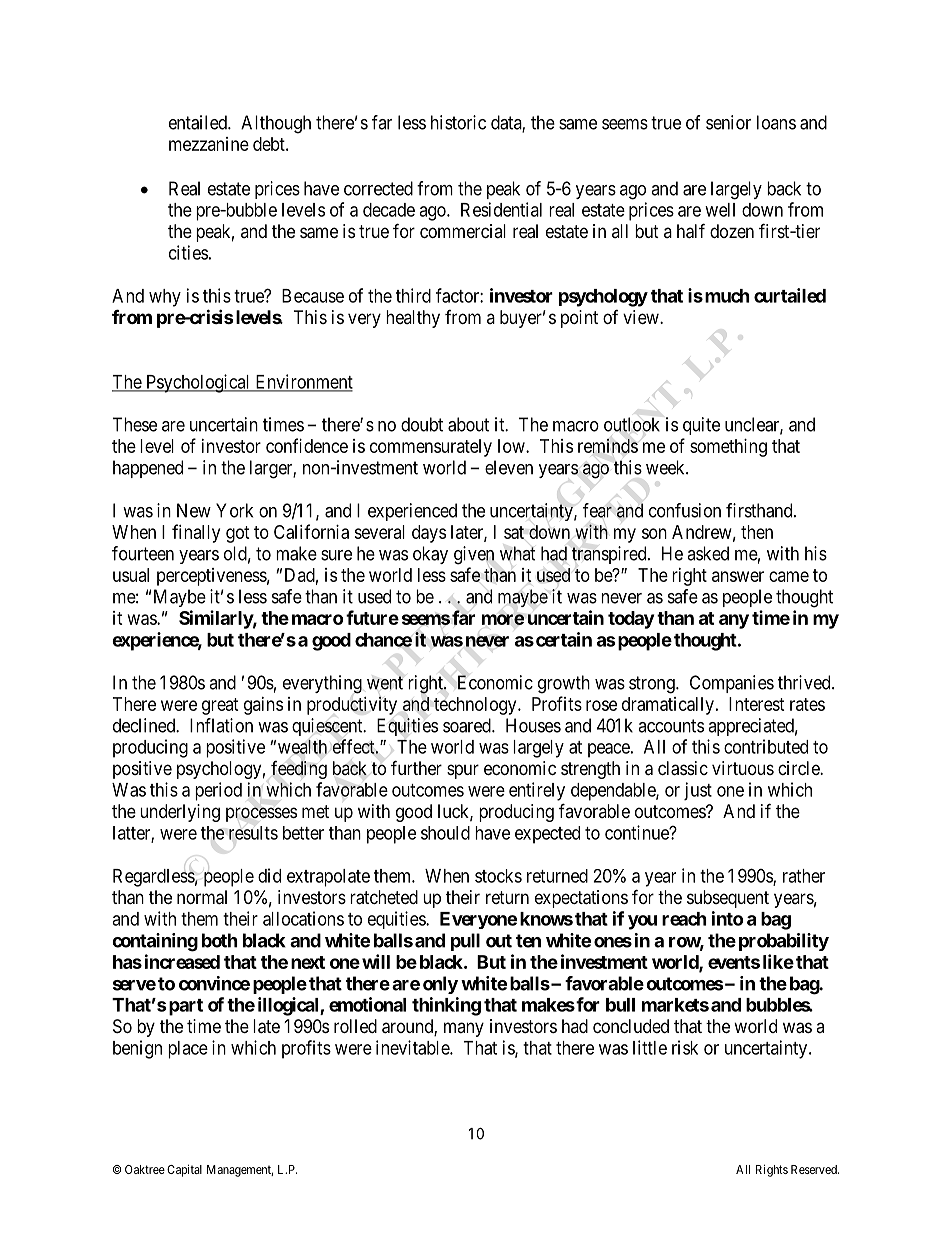  I want to click on about, so click(468, 424).
